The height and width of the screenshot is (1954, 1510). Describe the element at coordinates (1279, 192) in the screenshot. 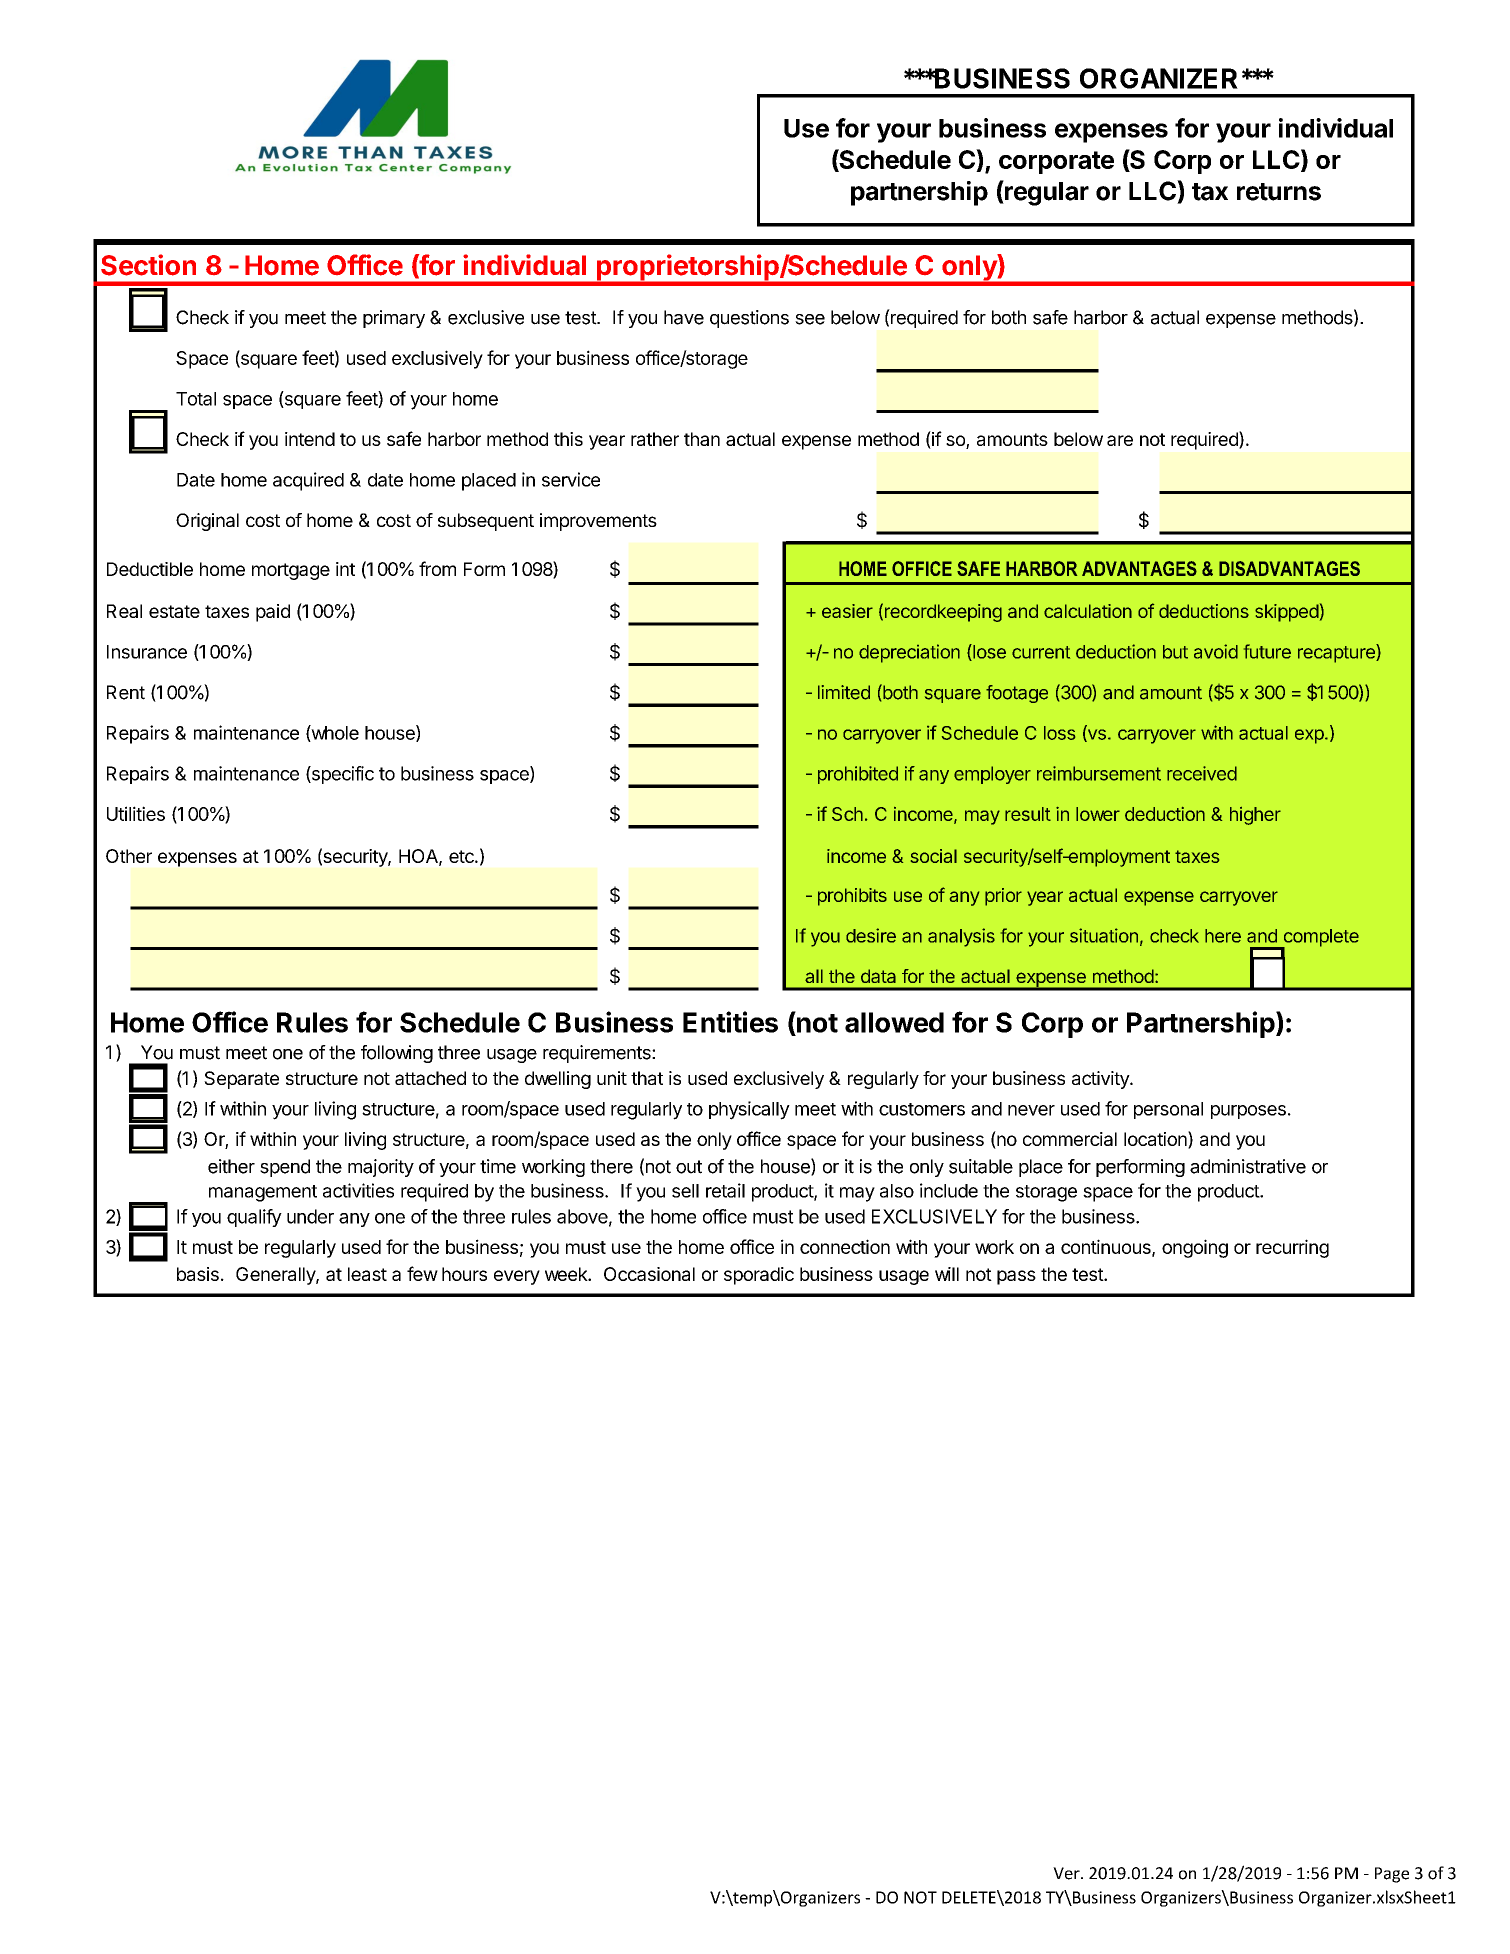

I see `returns` at that location.
